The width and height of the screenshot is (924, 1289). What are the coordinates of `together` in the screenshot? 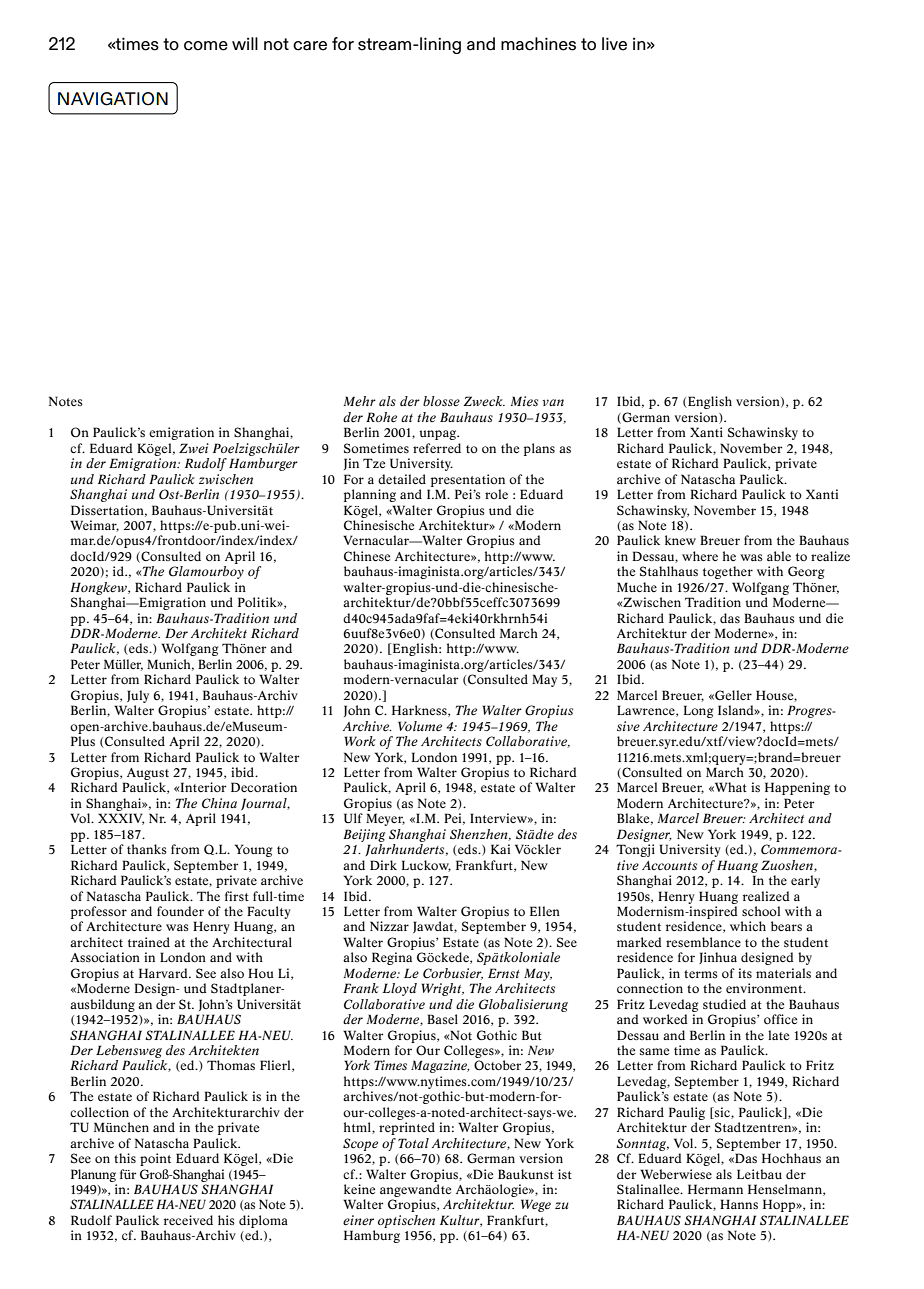 It's located at (728, 572).
